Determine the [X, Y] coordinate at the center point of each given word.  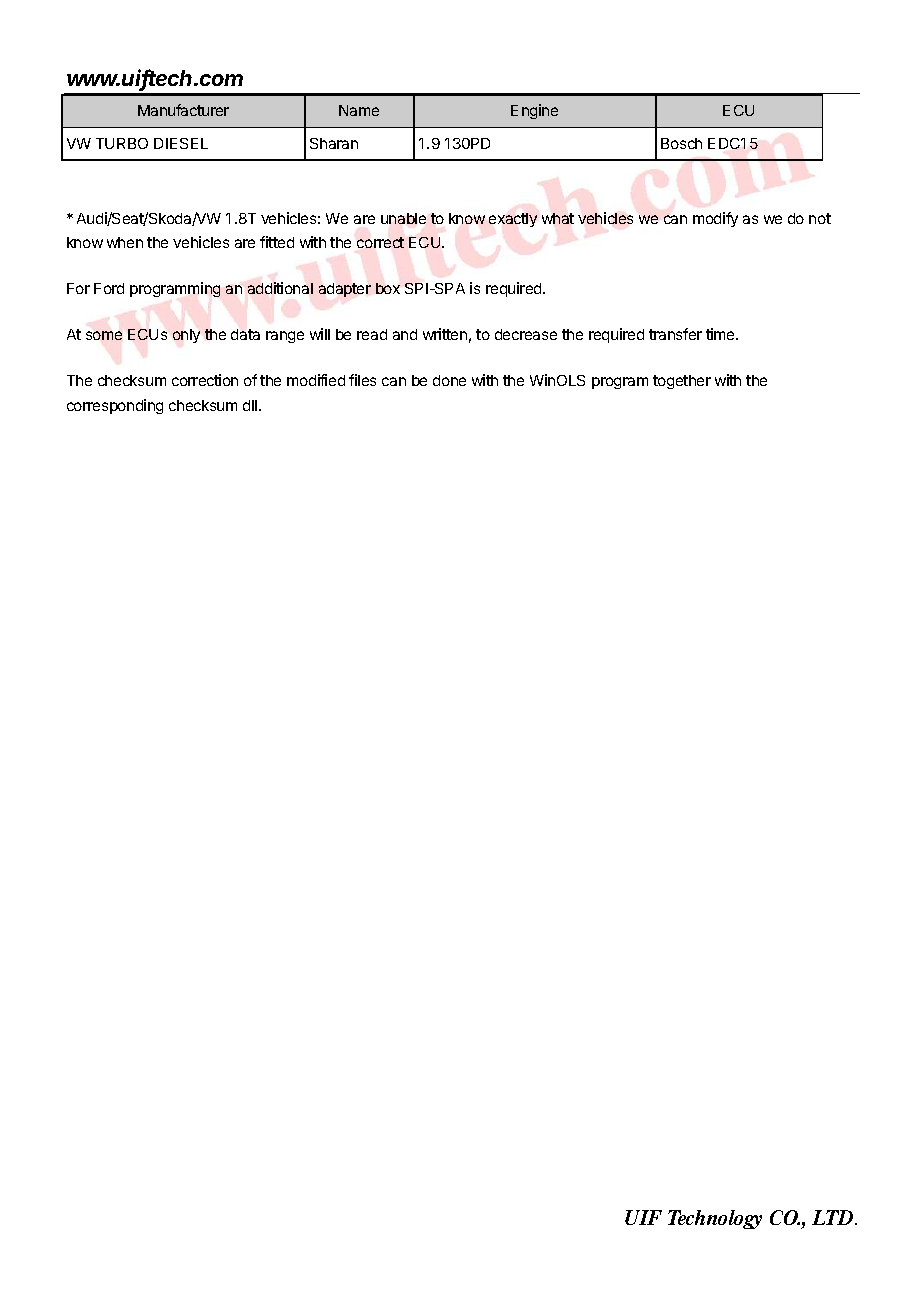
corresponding [115, 406]
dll [251, 405]
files [362, 380]
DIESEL [181, 143]
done [449, 380]
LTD [834, 1217]
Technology [715, 1219]
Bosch [681, 143]
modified [316, 380]
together [682, 382]
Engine [534, 111]
